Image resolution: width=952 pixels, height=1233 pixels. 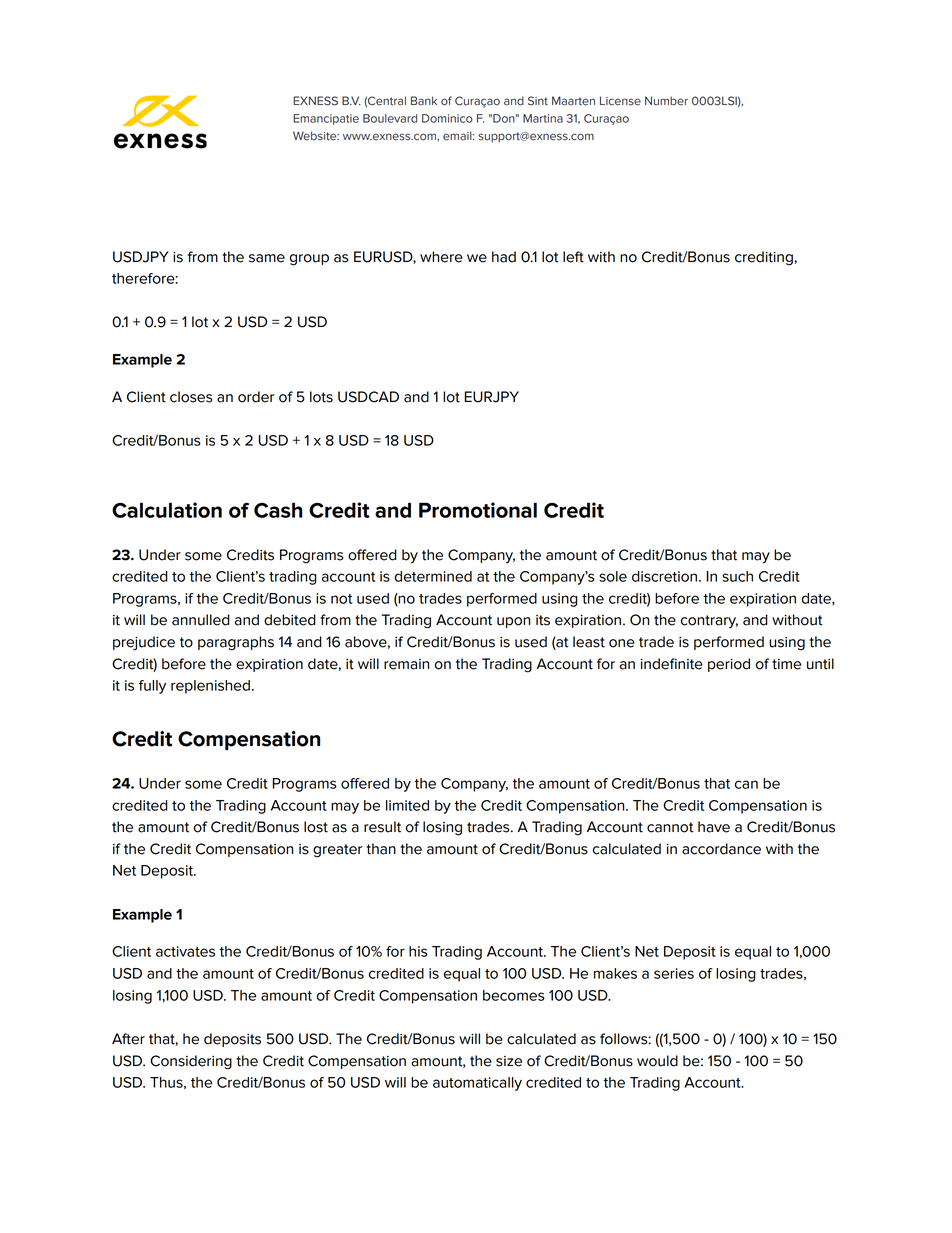 I want to click on size, so click(x=509, y=1061).
